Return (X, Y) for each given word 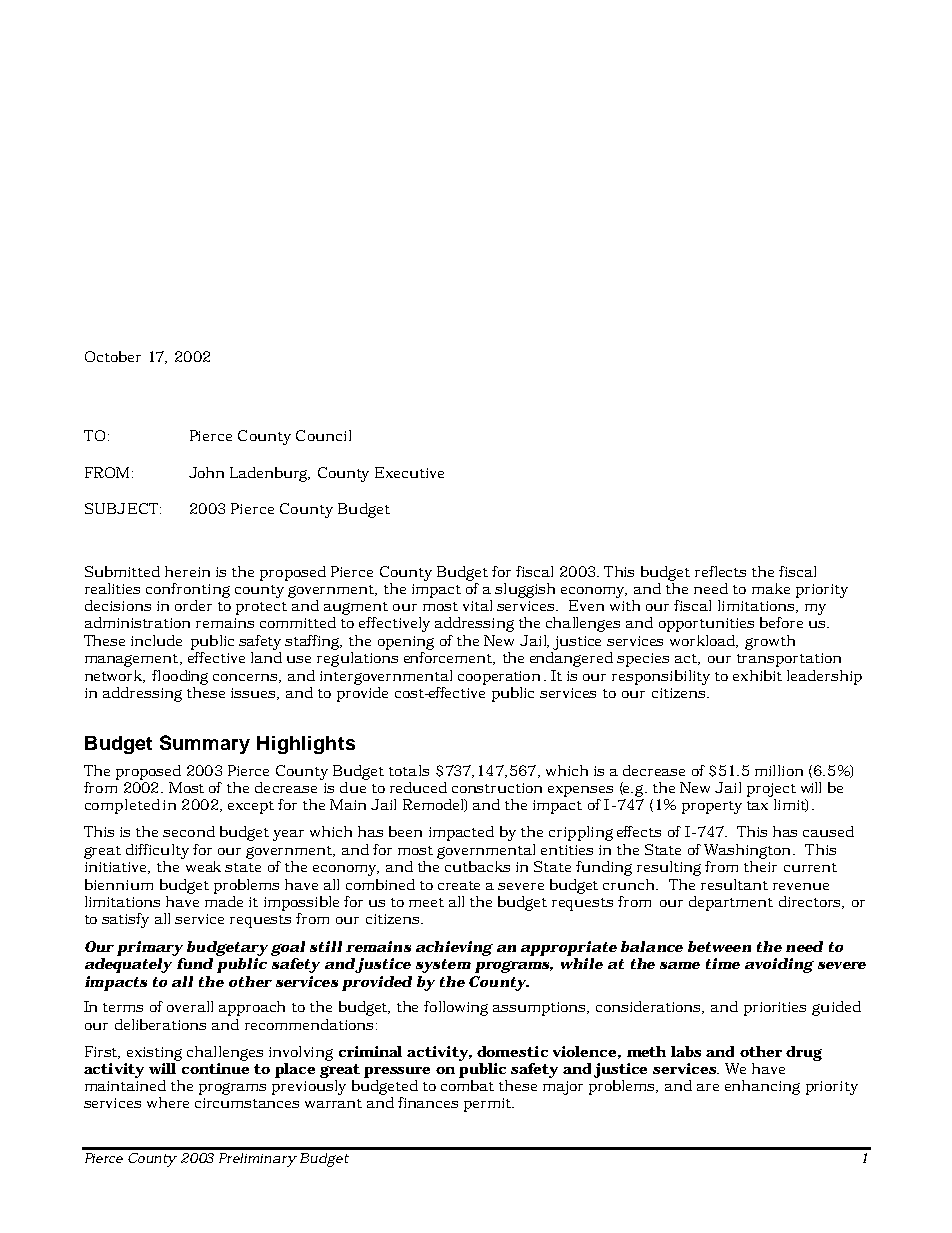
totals (409, 770)
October (113, 356)
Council (323, 435)
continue (215, 1068)
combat (467, 1084)
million (779, 770)
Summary (205, 744)
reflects (720, 571)
